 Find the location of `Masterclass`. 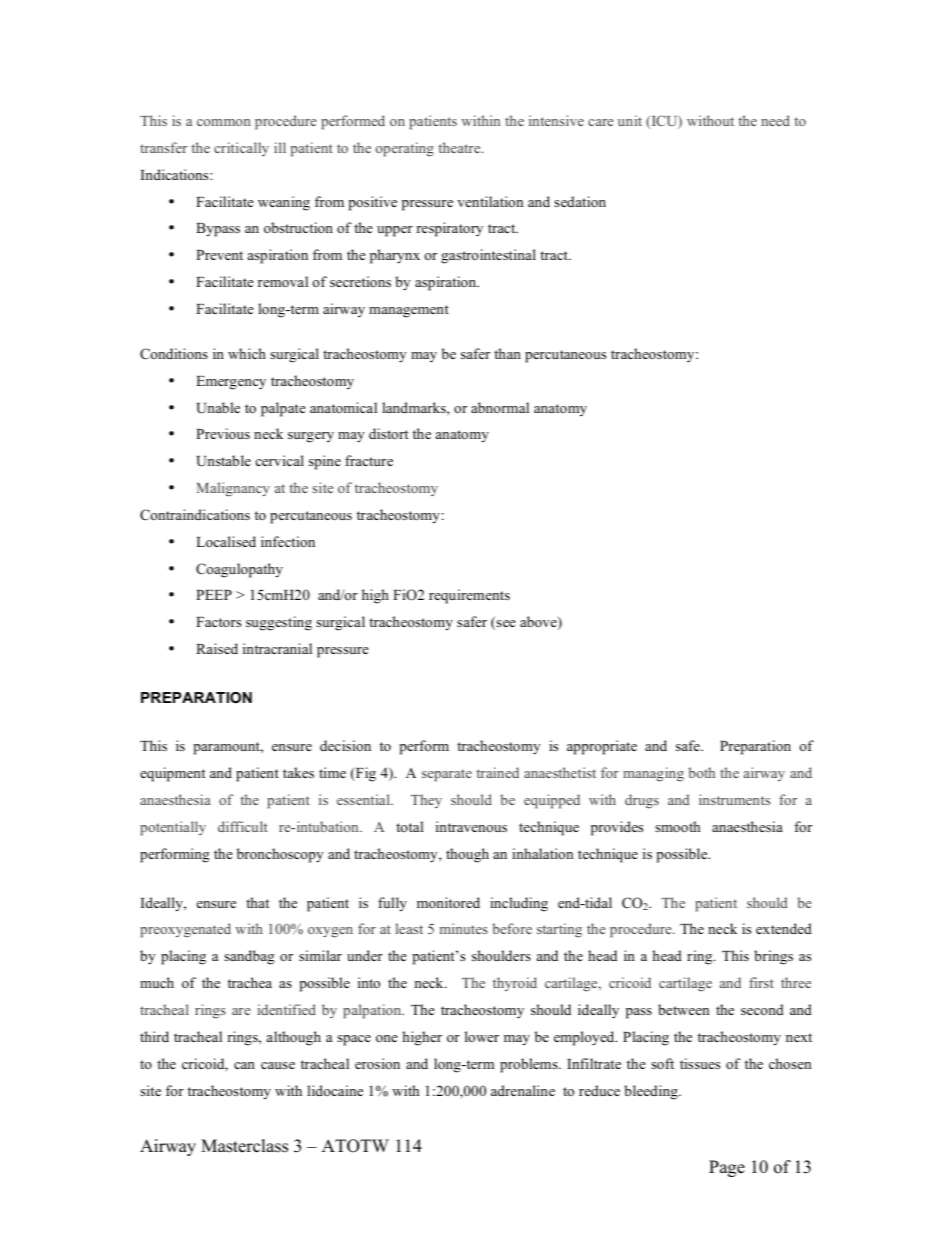

Masterclass is located at coordinates (244, 1146).
